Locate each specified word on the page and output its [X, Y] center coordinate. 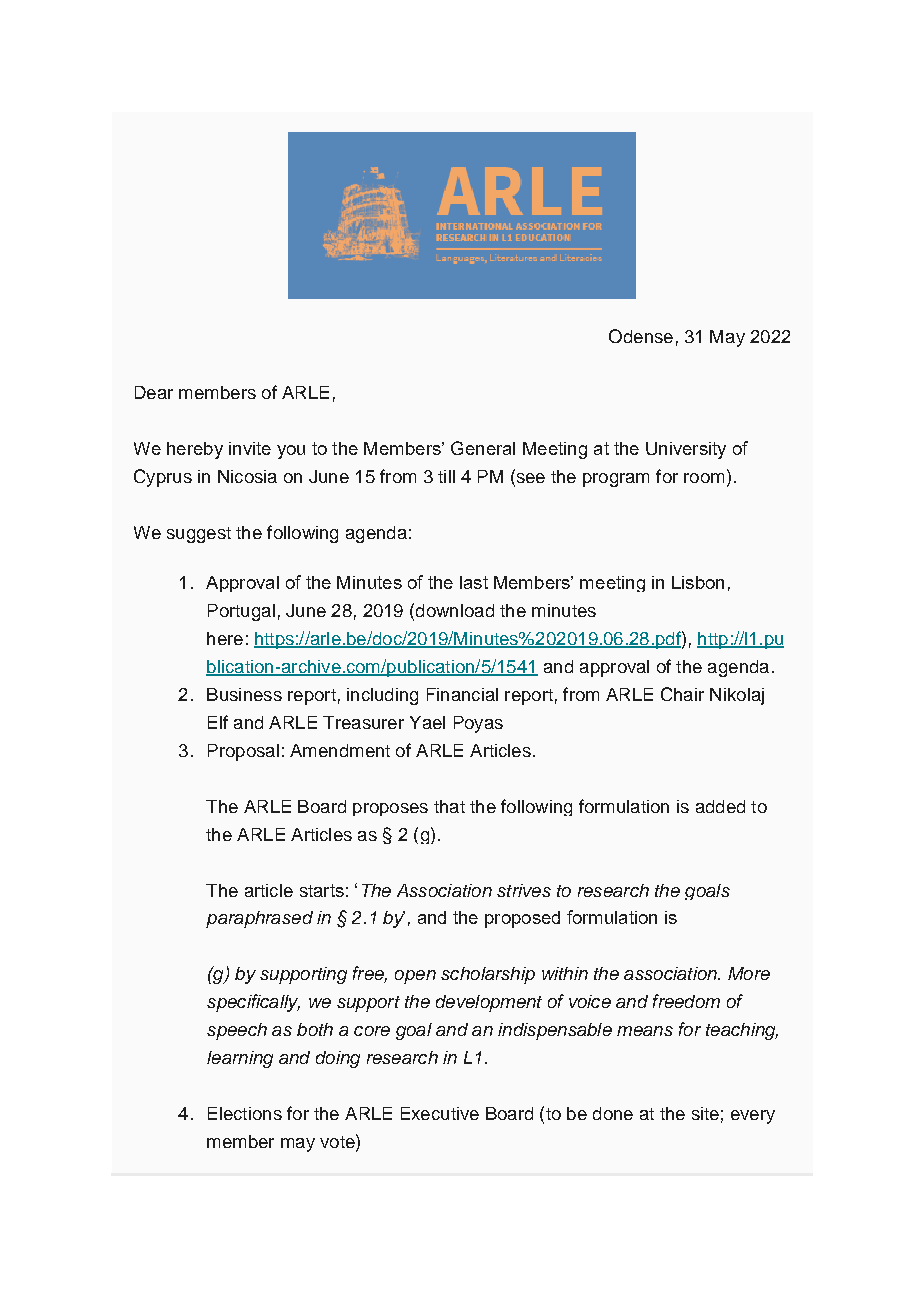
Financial [462, 694]
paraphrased [259, 919]
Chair [682, 694]
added [720, 806]
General [483, 448]
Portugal [241, 612]
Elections [245, 1113]
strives [524, 890]
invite [250, 448]
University [686, 450]
